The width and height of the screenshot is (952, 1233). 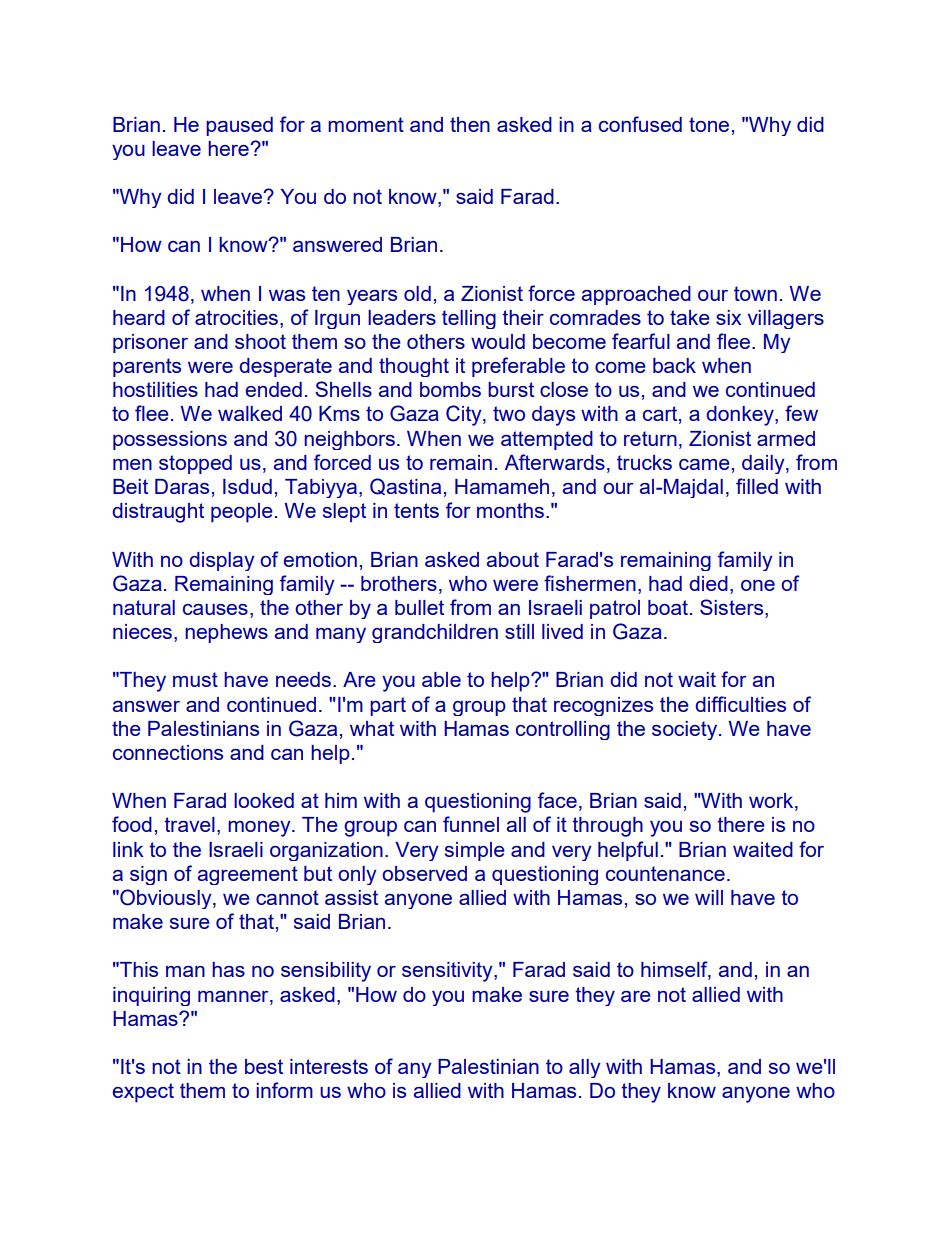 I want to click on then, so click(x=470, y=124).
